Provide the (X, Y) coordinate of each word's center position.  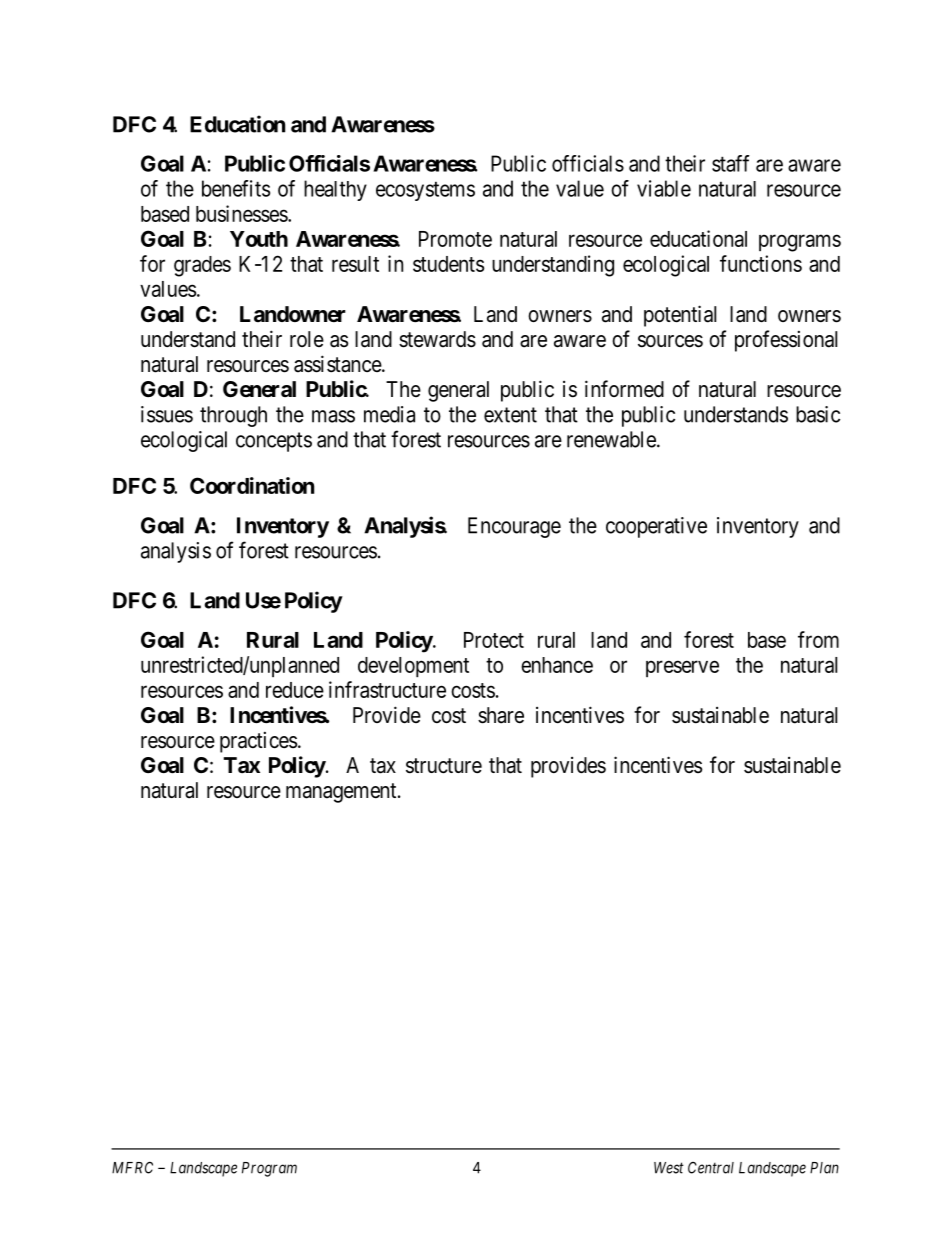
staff (731, 163)
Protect (494, 640)
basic (818, 414)
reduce (295, 690)
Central (711, 1168)
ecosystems (425, 191)
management (342, 793)
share (501, 715)
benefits (236, 188)
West (669, 1168)
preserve (682, 668)
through (233, 416)
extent (510, 415)
